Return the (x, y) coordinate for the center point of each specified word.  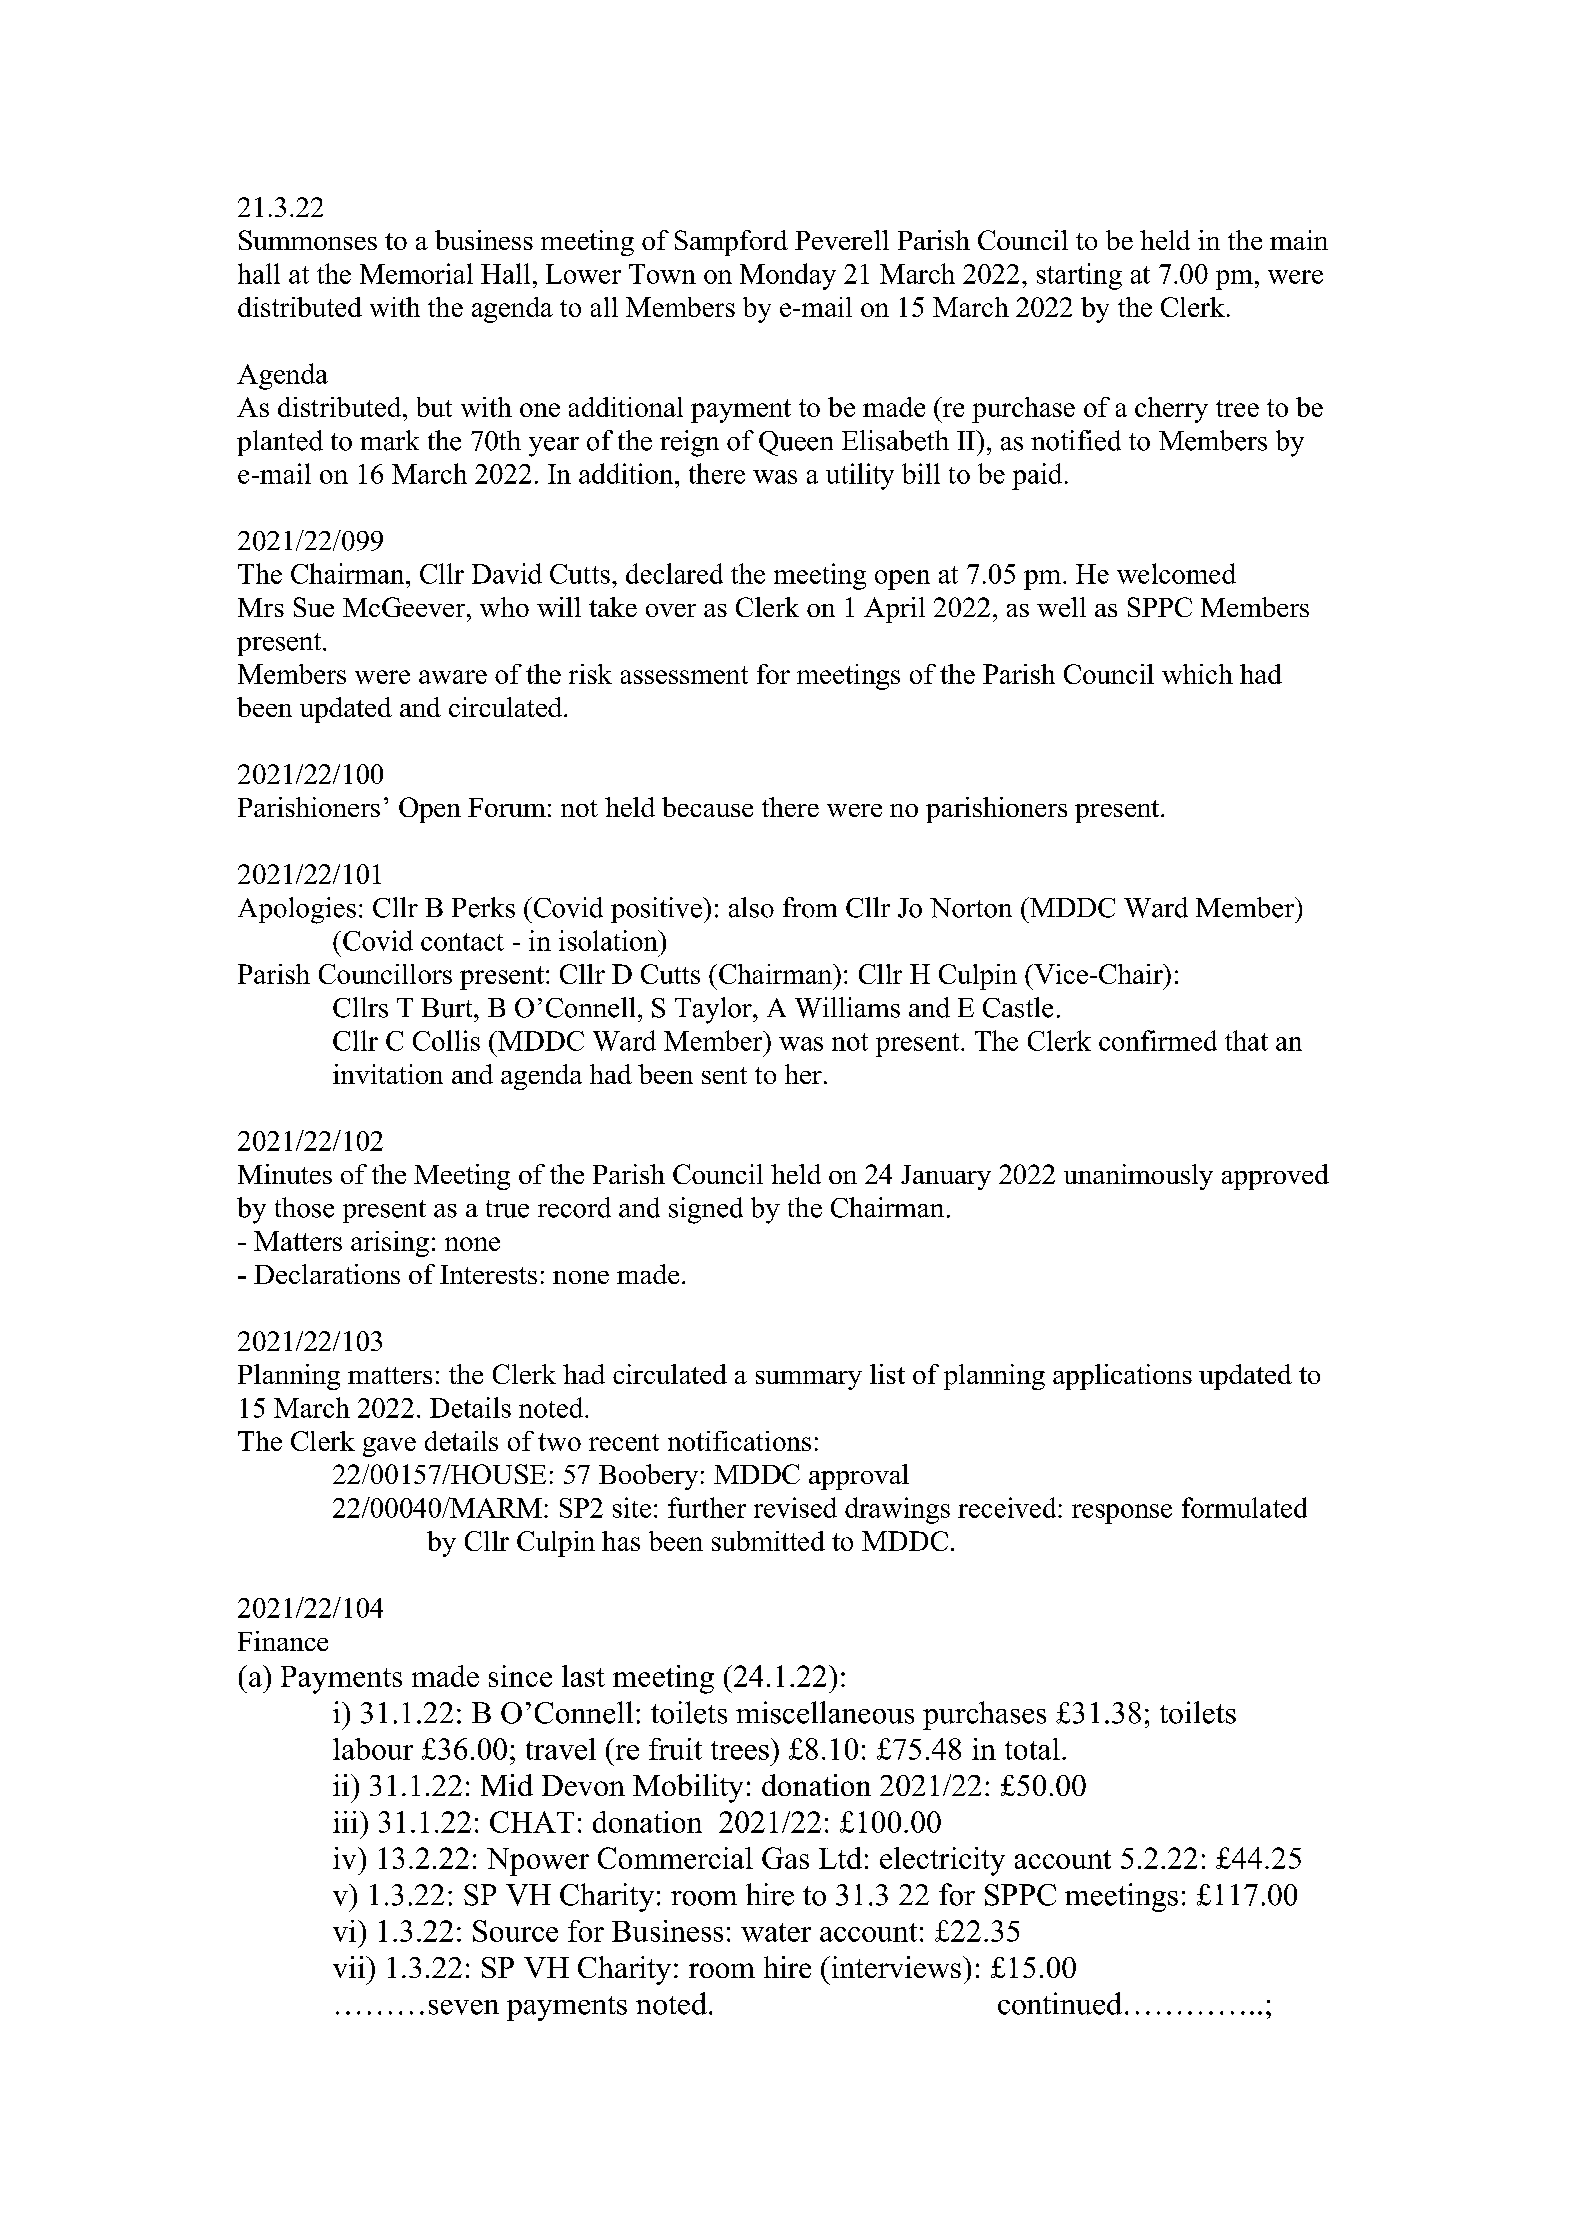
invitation (388, 1074)
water (776, 1932)
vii (350, 1967)
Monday (788, 276)
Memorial (416, 273)
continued (1060, 2003)
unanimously (1138, 1177)
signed (706, 1210)
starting (1079, 276)
